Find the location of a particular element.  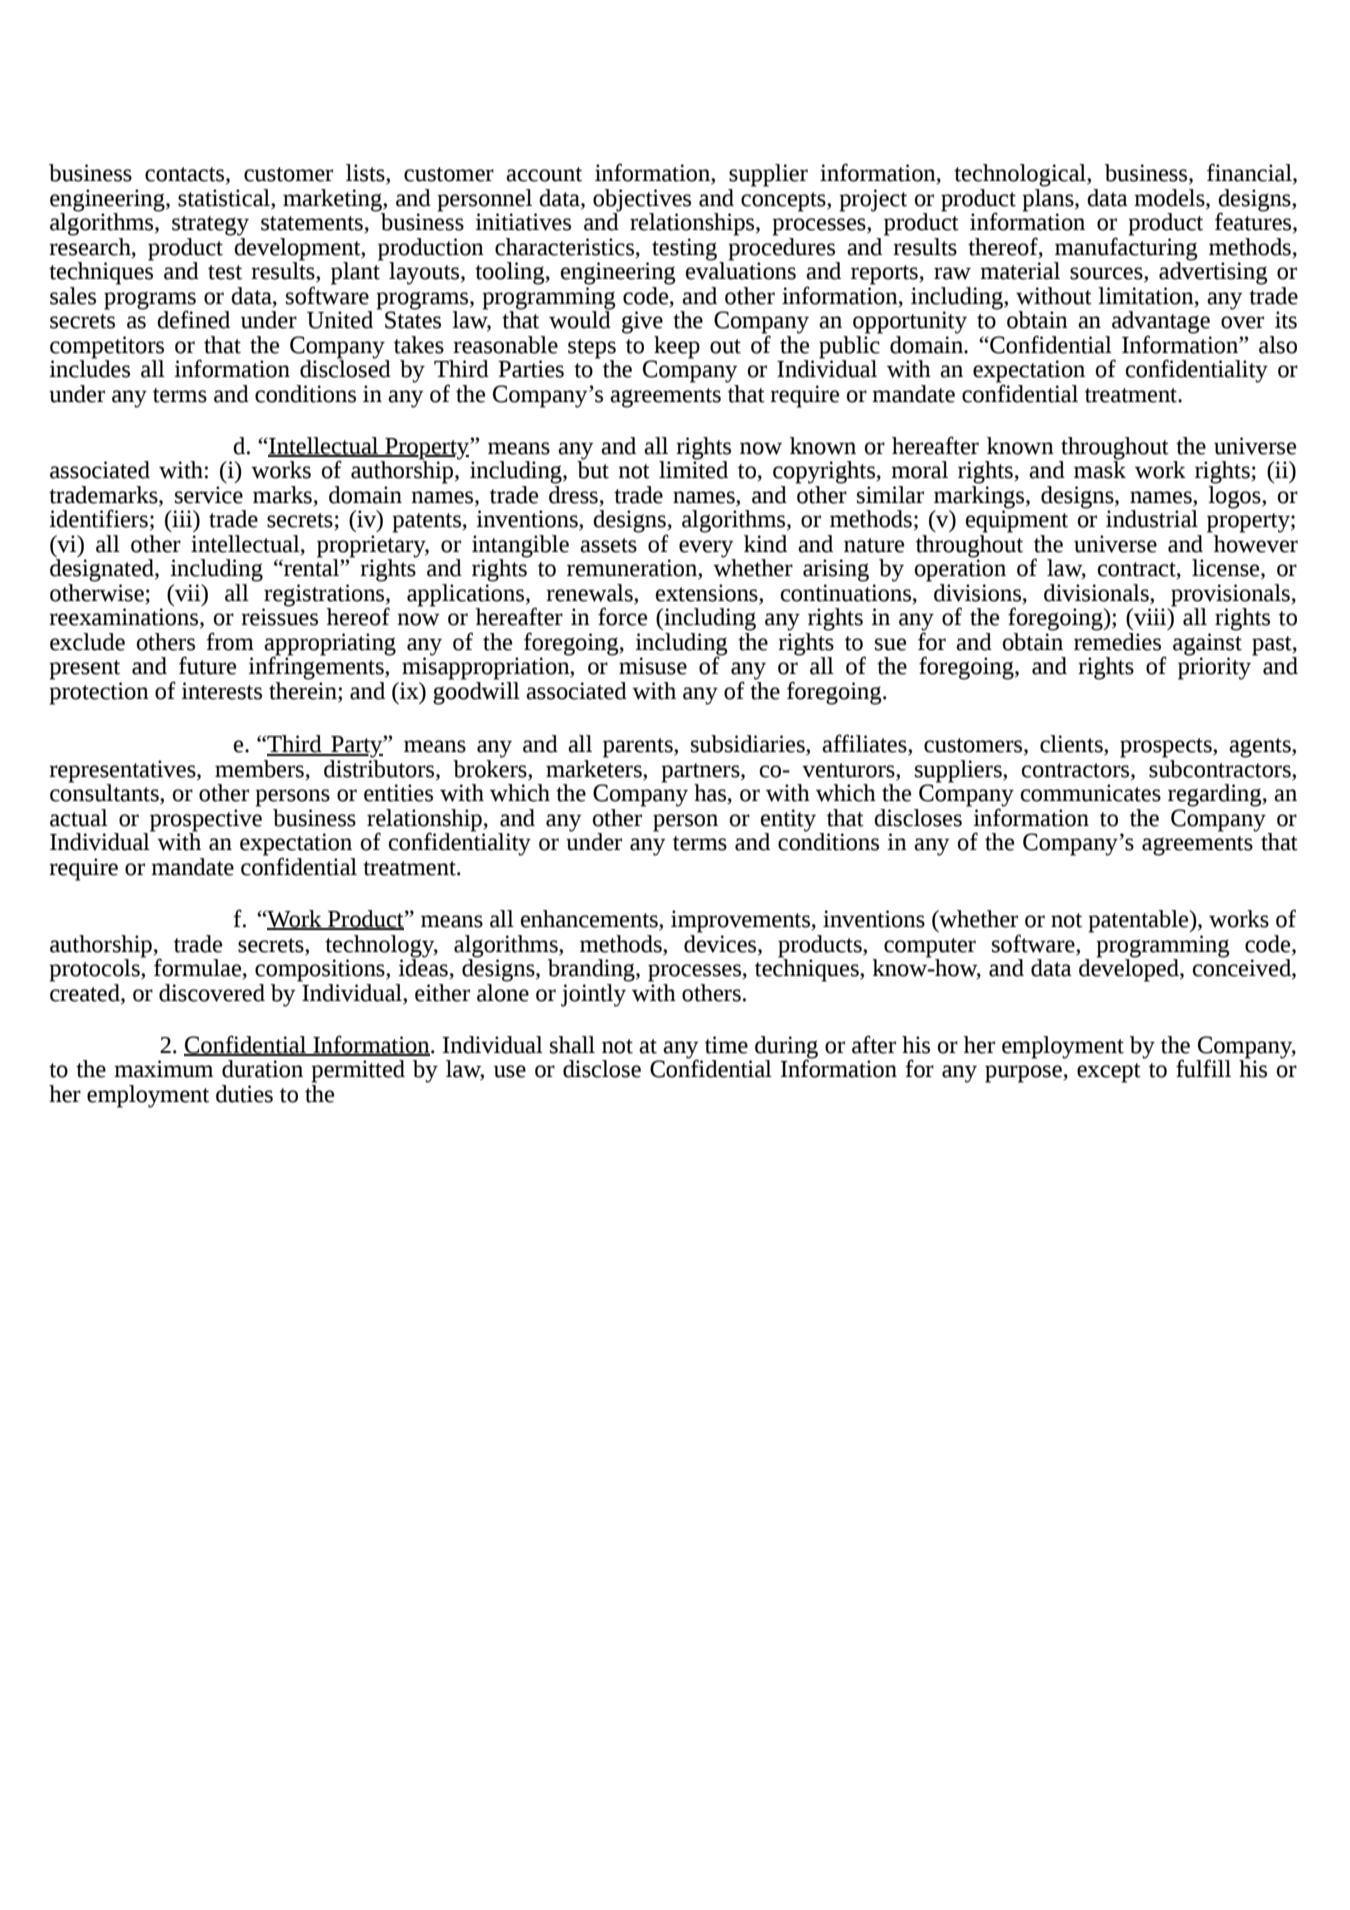

members is located at coordinates (260, 770).
